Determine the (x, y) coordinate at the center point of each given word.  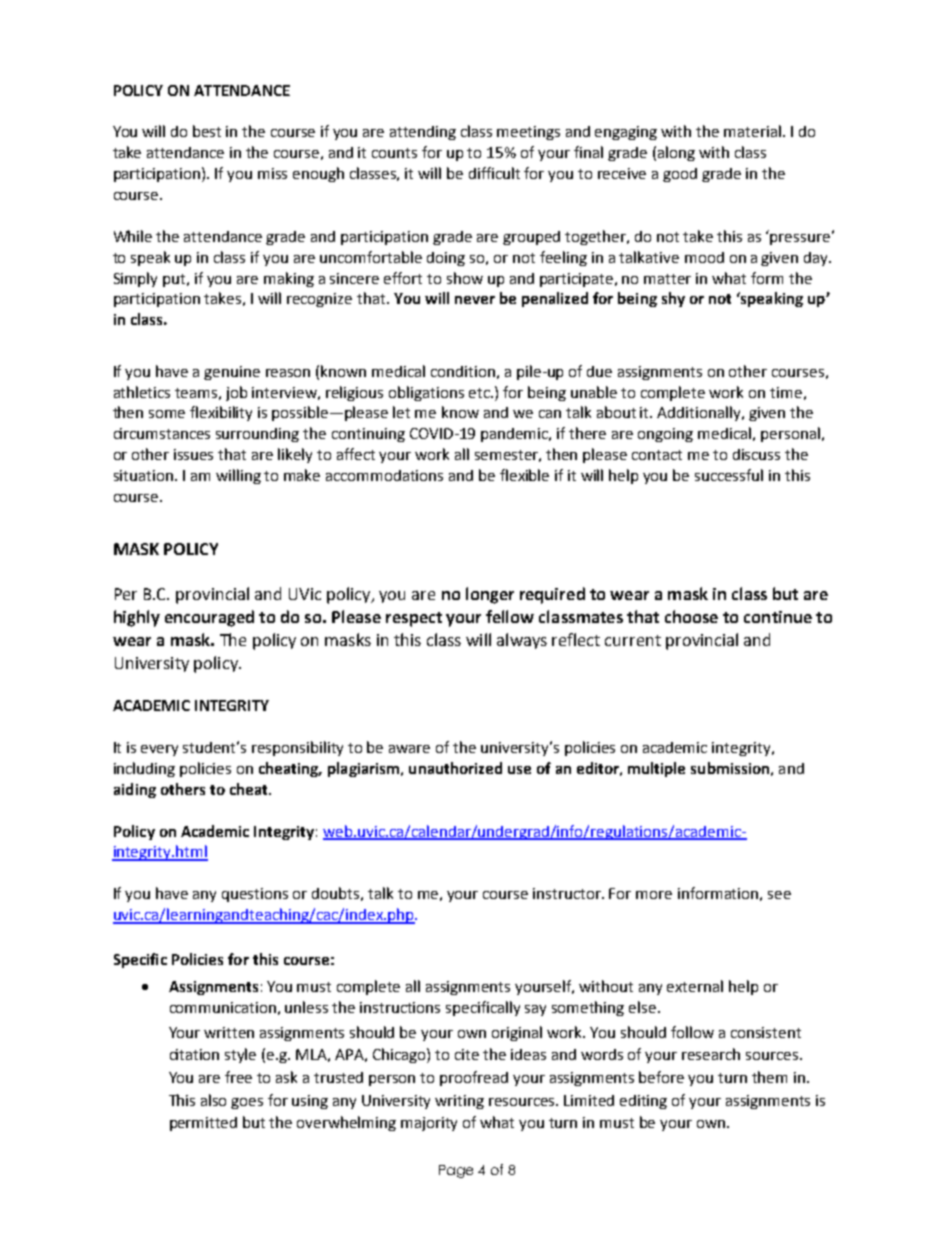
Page (456, 1171)
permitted (203, 1124)
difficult (494, 173)
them (769, 1077)
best (207, 131)
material (752, 131)
